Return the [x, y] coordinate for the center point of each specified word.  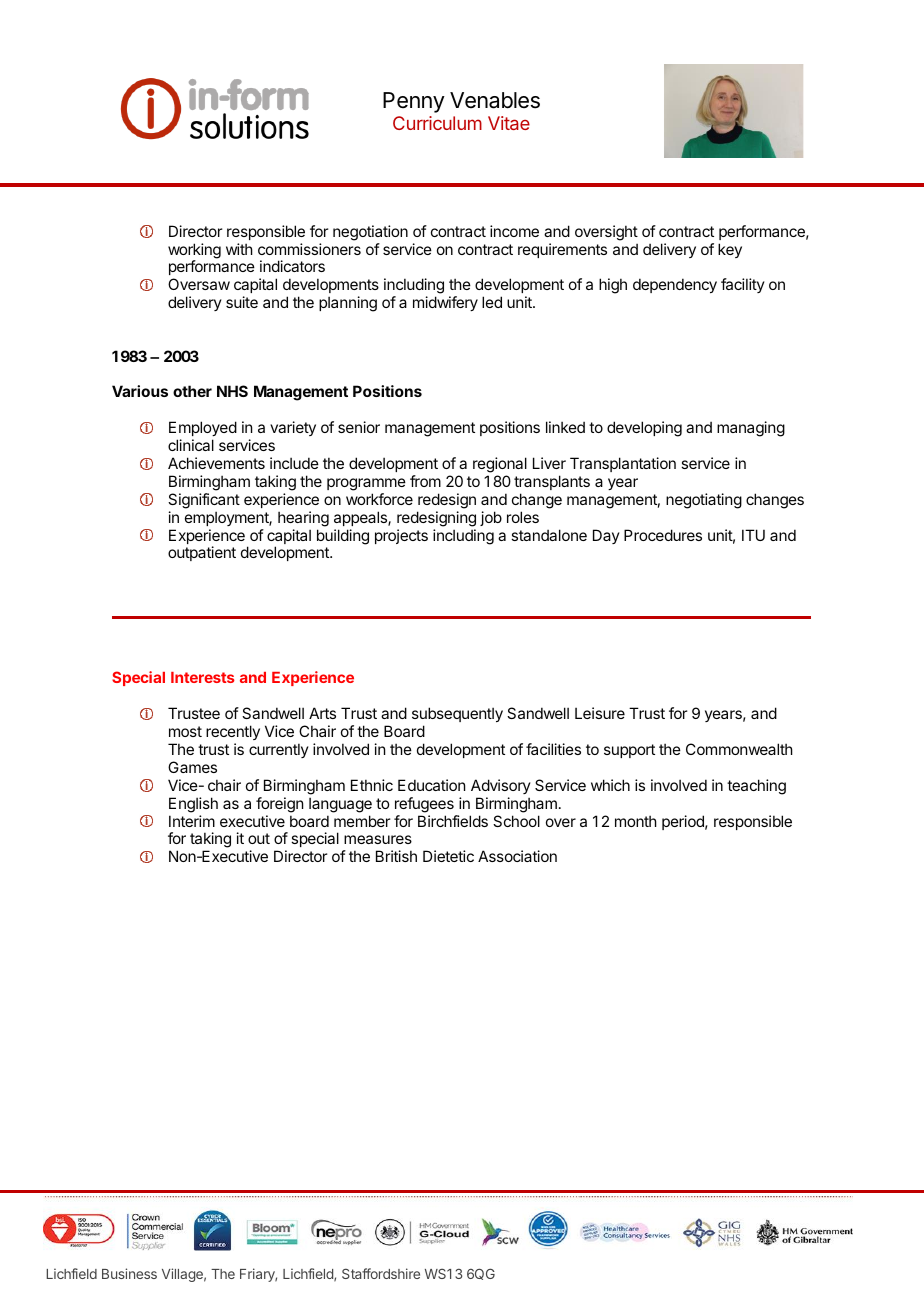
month [636, 821]
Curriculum [437, 123]
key [730, 250]
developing [644, 429]
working [194, 252]
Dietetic [448, 856]
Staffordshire [381, 1273]
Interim [192, 821]
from [425, 481]
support [629, 751]
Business [129, 1273]
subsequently [457, 716]
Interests [203, 677]
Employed [203, 430]
